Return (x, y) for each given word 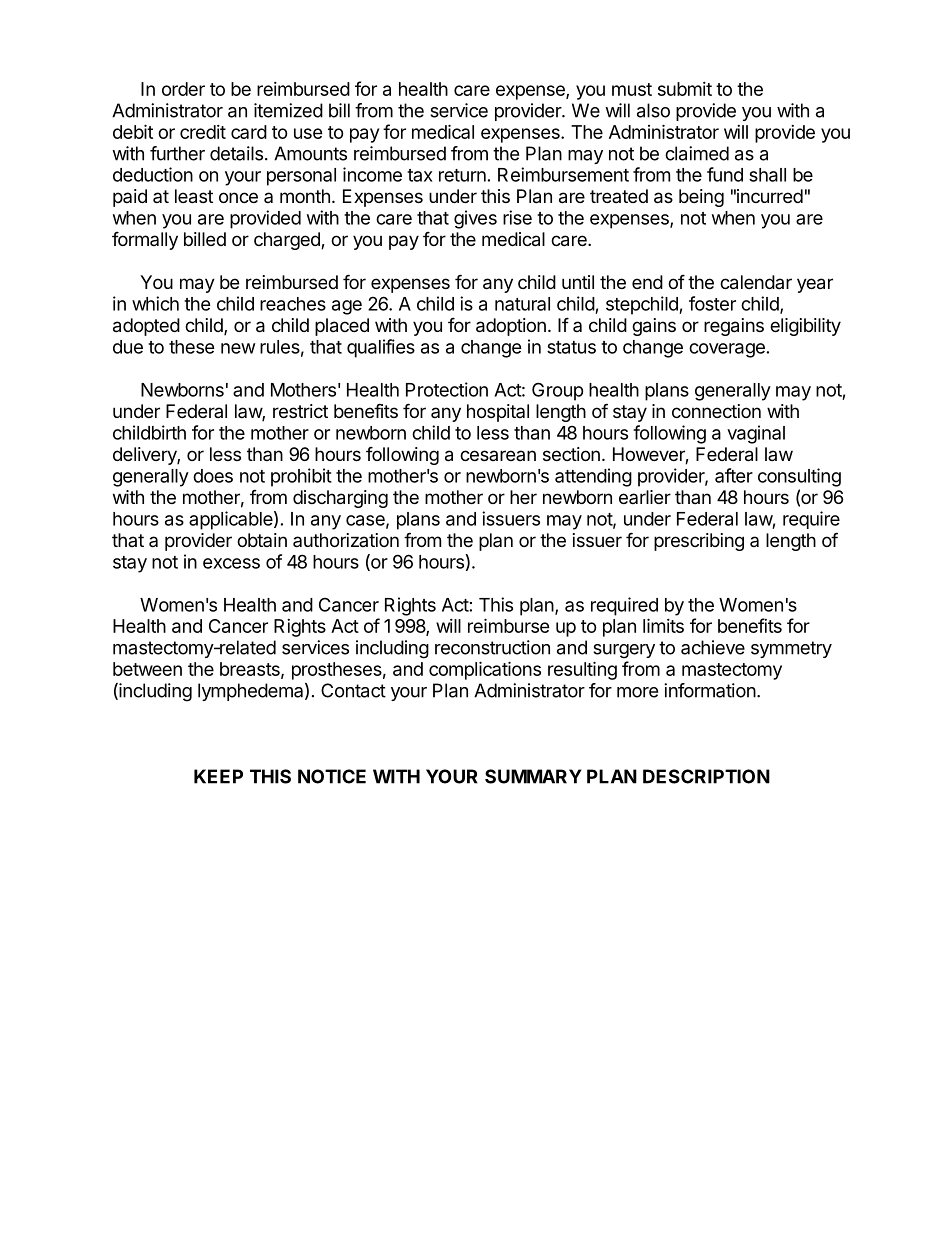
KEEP (218, 776)
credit (203, 132)
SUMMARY (533, 776)
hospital (498, 413)
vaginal (756, 434)
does (213, 476)
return (462, 175)
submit (685, 89)
